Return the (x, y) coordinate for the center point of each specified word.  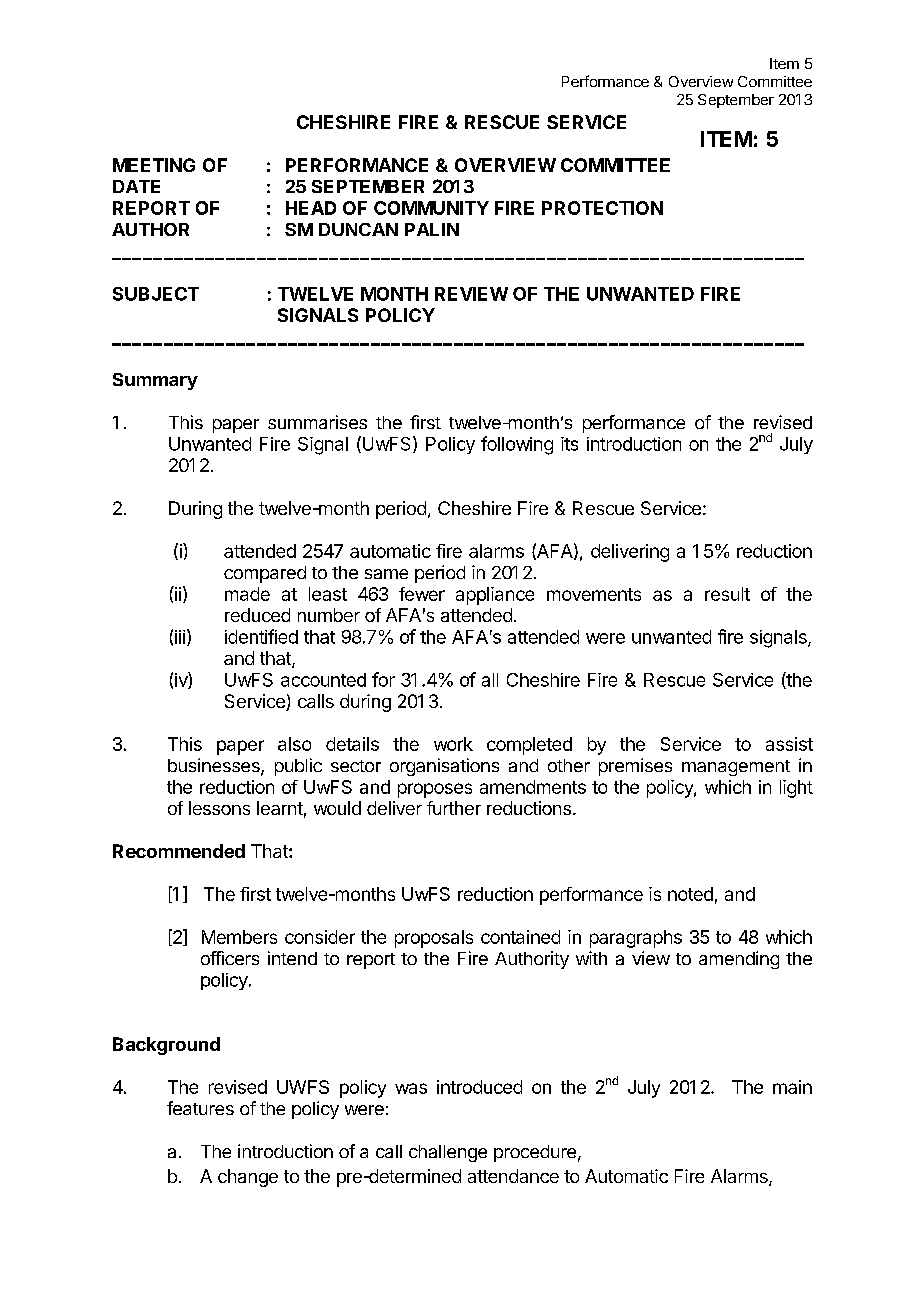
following (517, 445)
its (569, 444)
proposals (434, 939)
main (792, 1087)
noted (690, 894)
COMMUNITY (431, 208)
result (727, 594)
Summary (155, 381)
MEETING (154, 165)
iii (180, 637)
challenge (448, 1153)
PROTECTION (602, 208)
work (453, 744)
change (248, 1178)
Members (239, 937)
